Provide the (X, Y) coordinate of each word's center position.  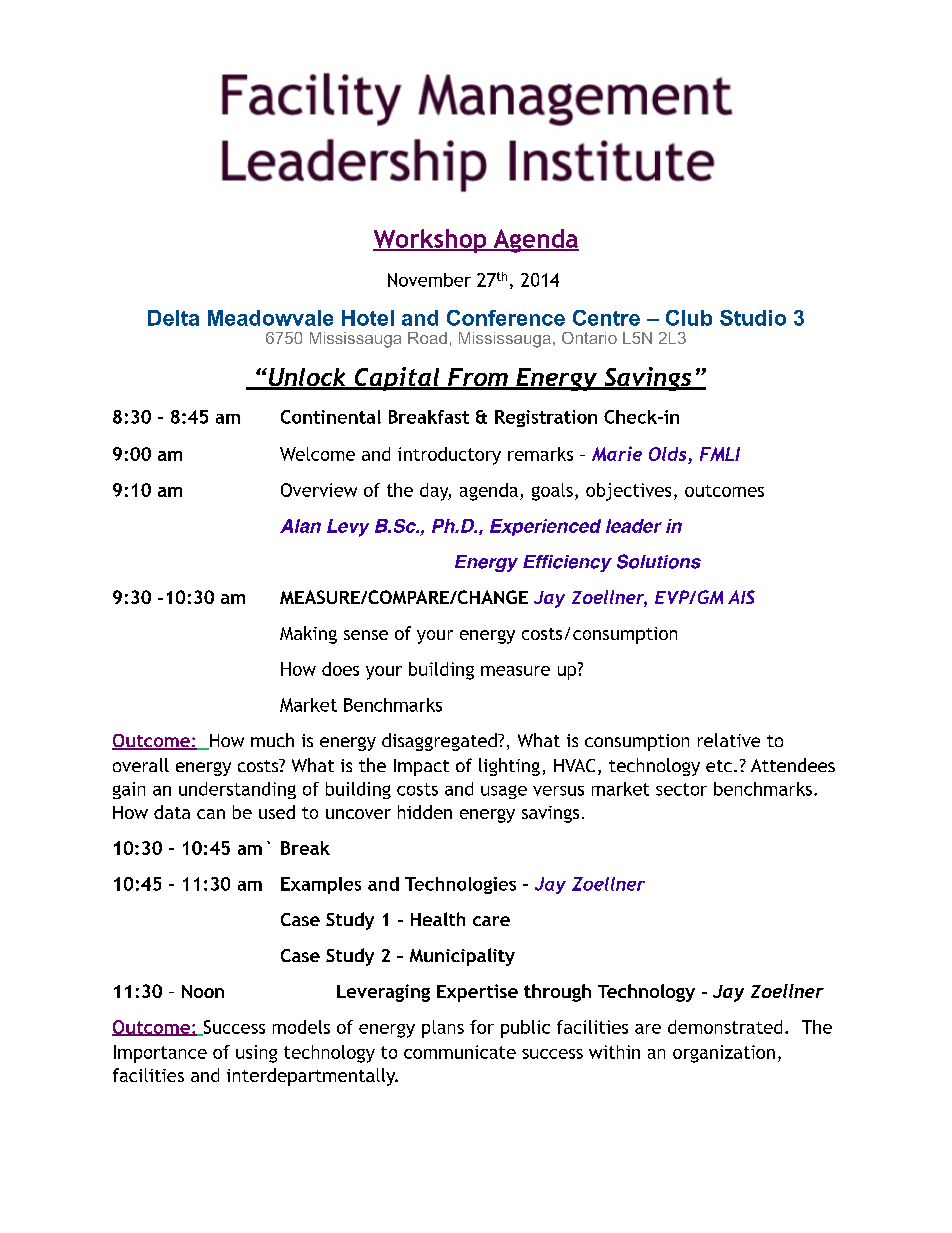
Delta (173, 318)
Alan (300, 526)
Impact (421, 767)
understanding (237, 790)
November (429, 280)
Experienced (545, 527)
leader (634, 526)
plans (443, 1029)
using (256, 1054)
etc (719, 766)
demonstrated (725, 1027)
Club (689, 318)
